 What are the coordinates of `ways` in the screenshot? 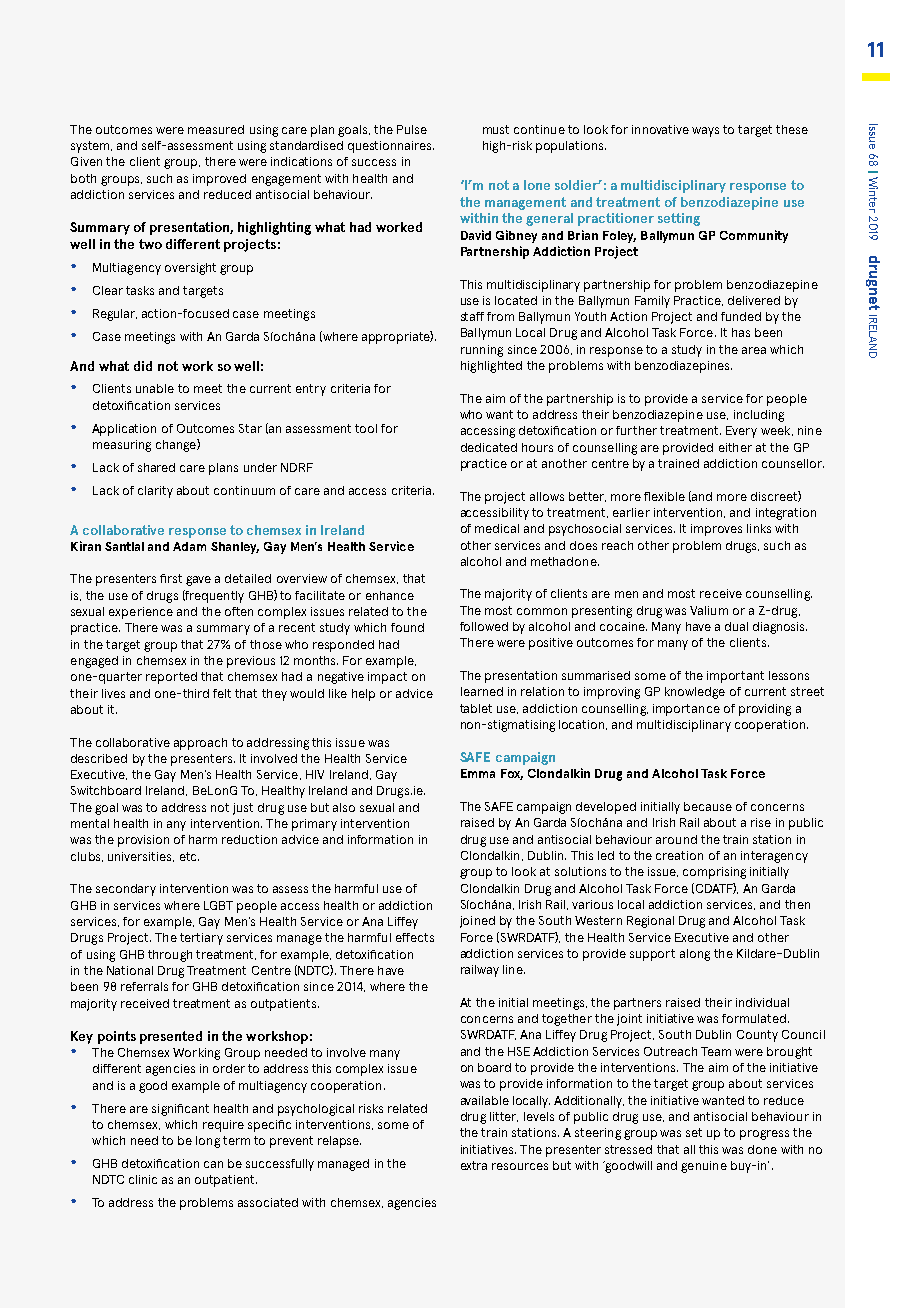 It's located at (705, 132).
